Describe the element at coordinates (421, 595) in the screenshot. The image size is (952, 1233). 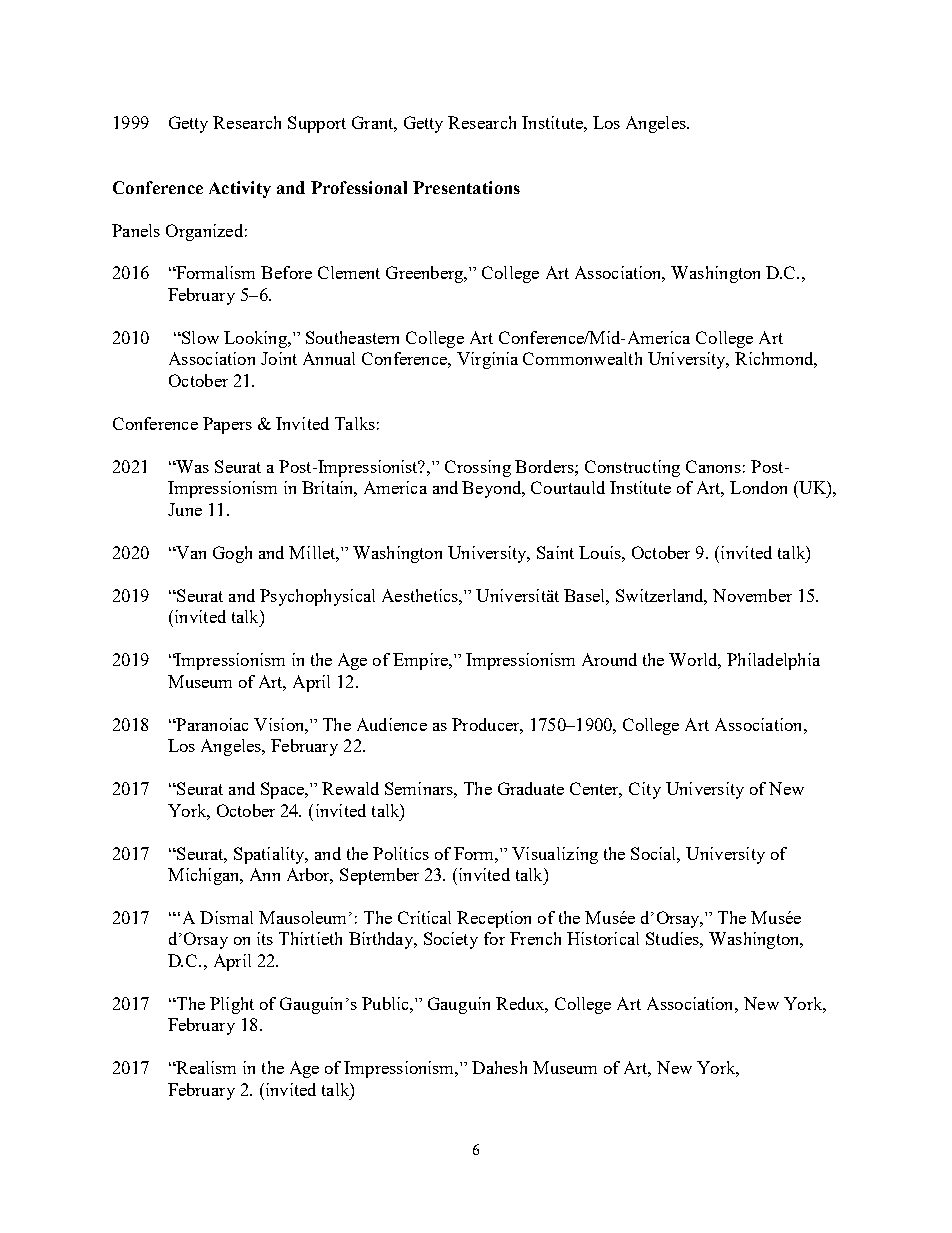
I see `Aesthetics` at that location.
